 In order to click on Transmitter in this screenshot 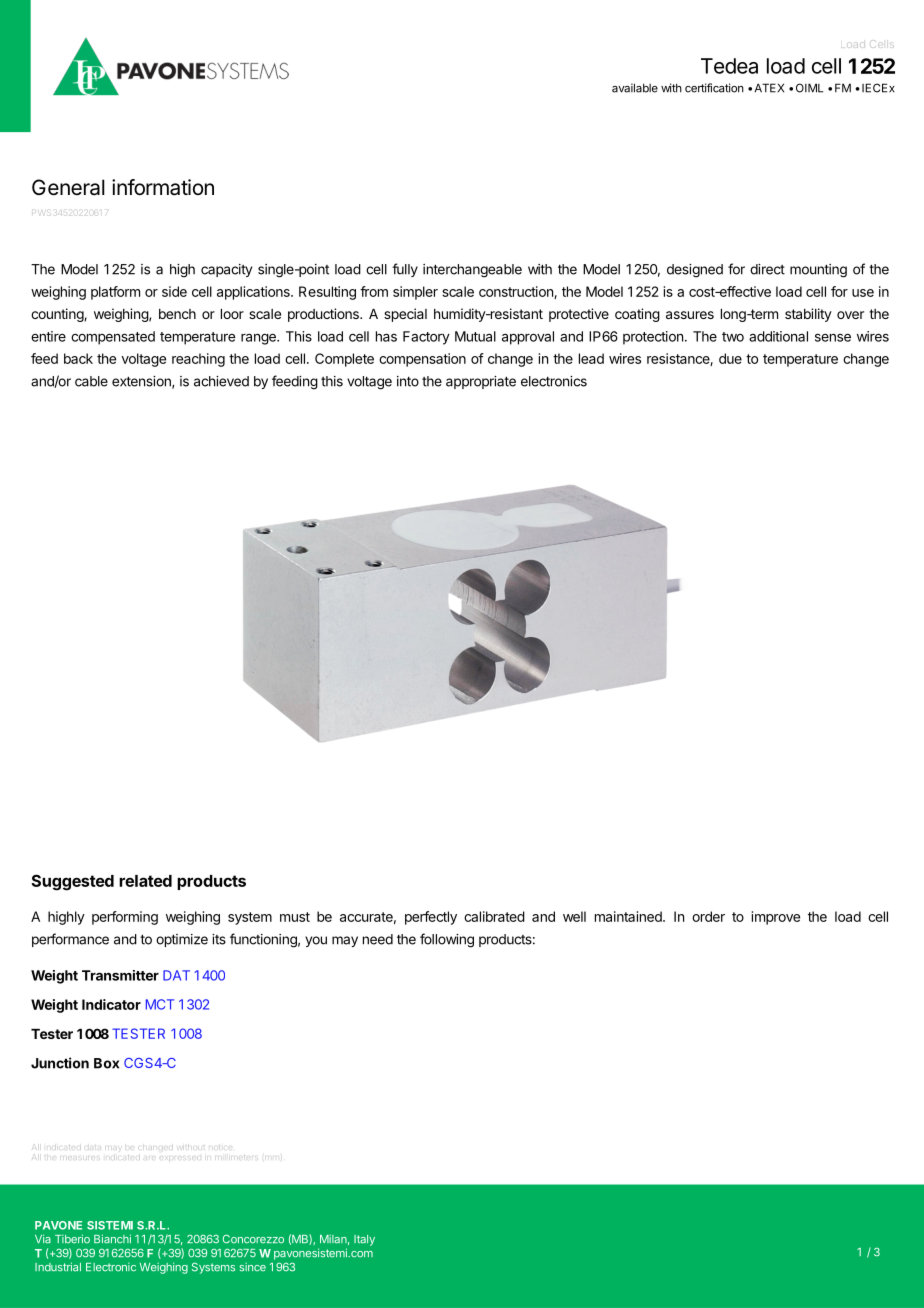, I will do `click(120, 975)`.
